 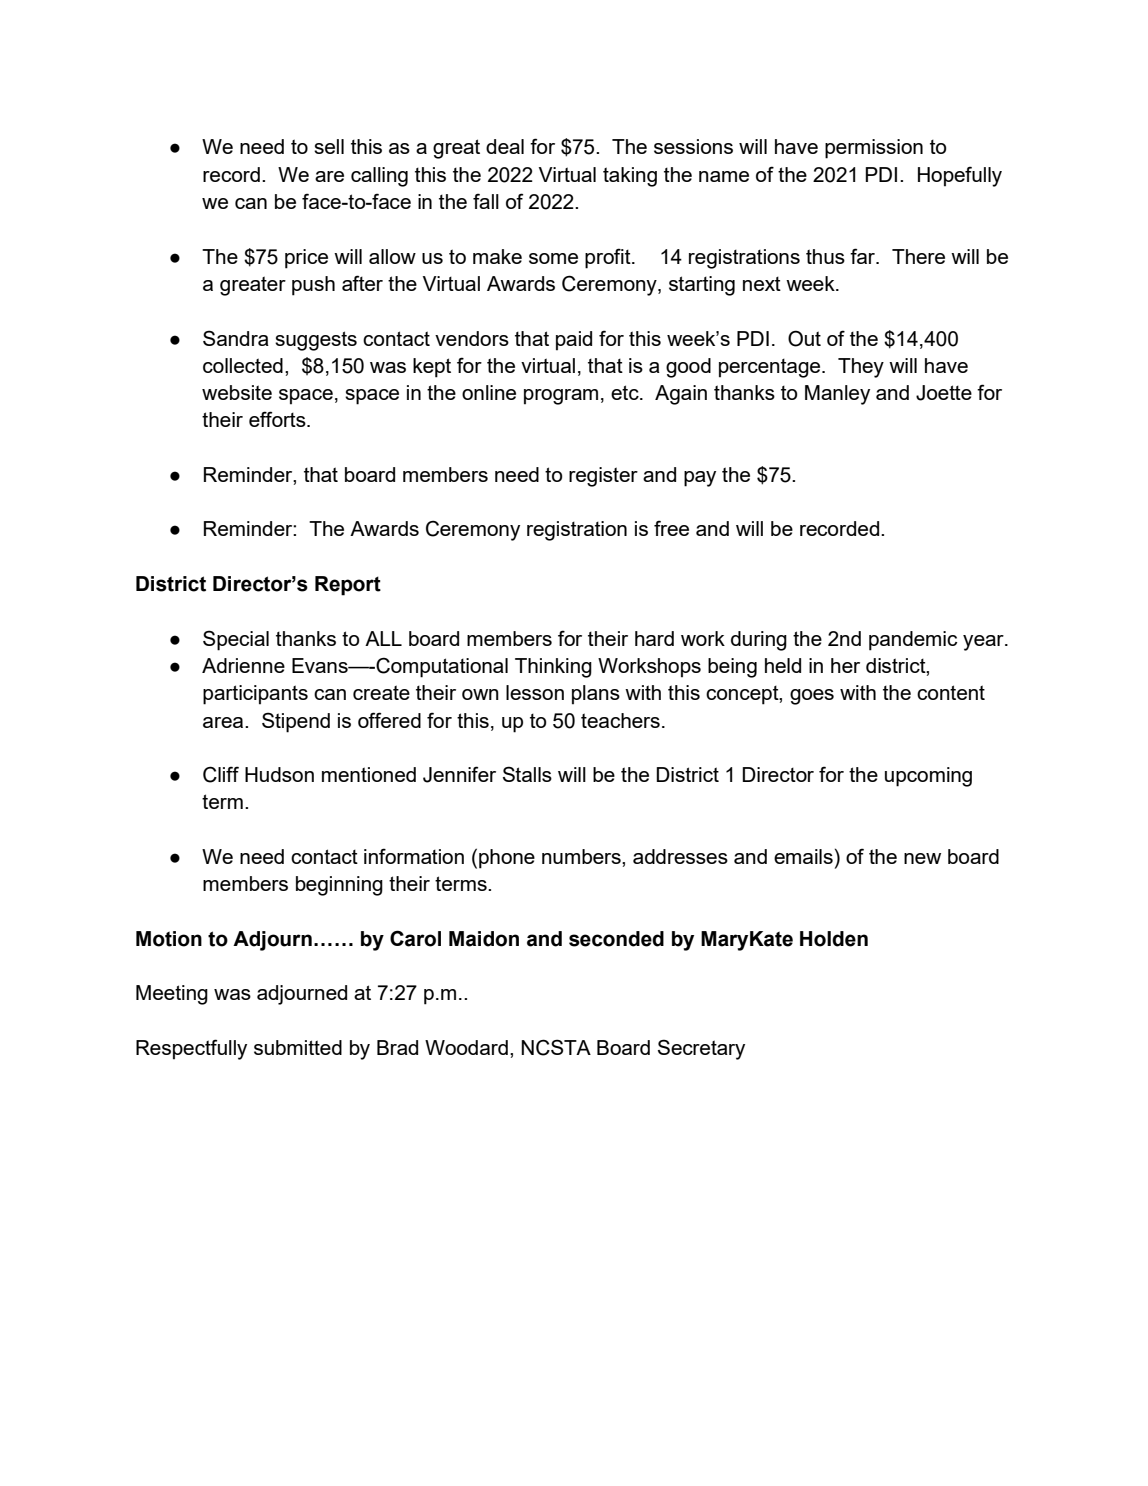 What do you see at coordinates (620, 720) in the document?
I see `teachers` at bounding box center [620, 720].
